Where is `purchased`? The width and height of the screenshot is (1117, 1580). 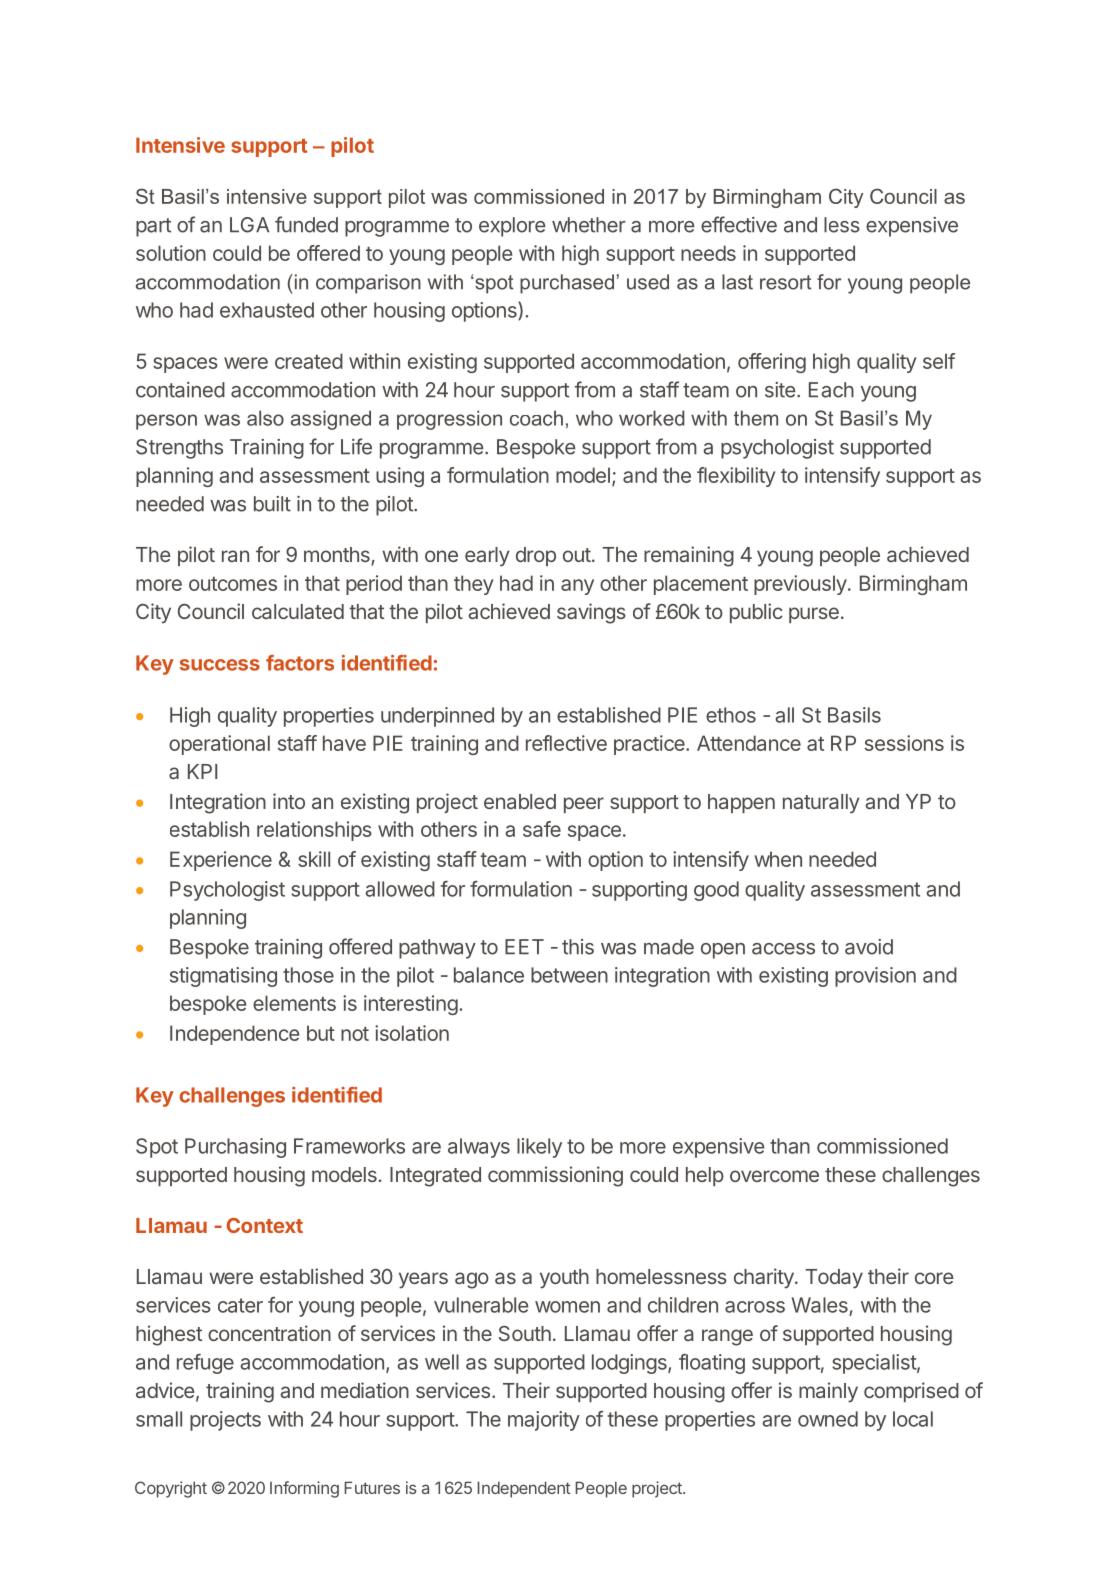 purchased is located at coordinates (567, 284).
